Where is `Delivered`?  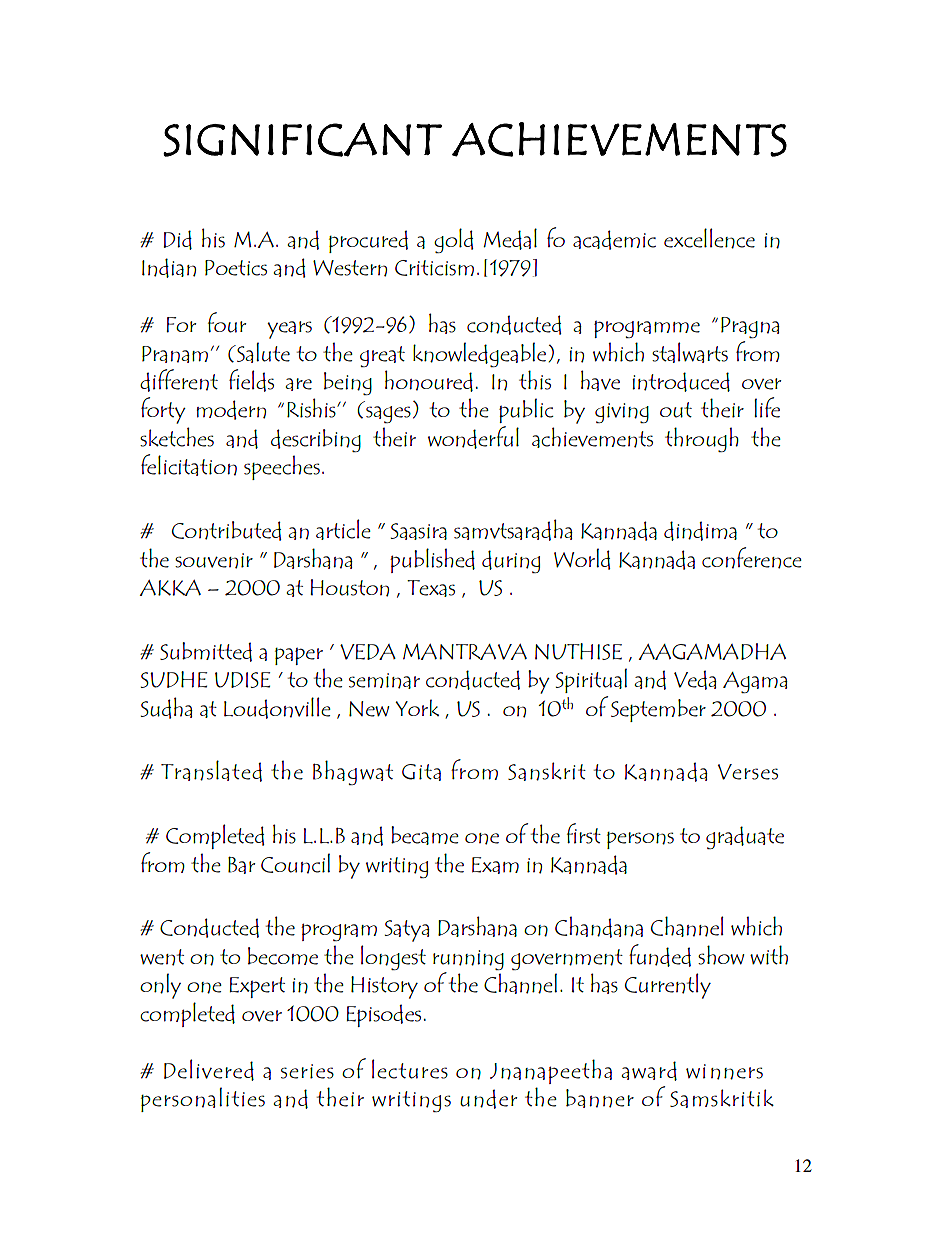
Delivered is located at coordinates (209, 1070).
